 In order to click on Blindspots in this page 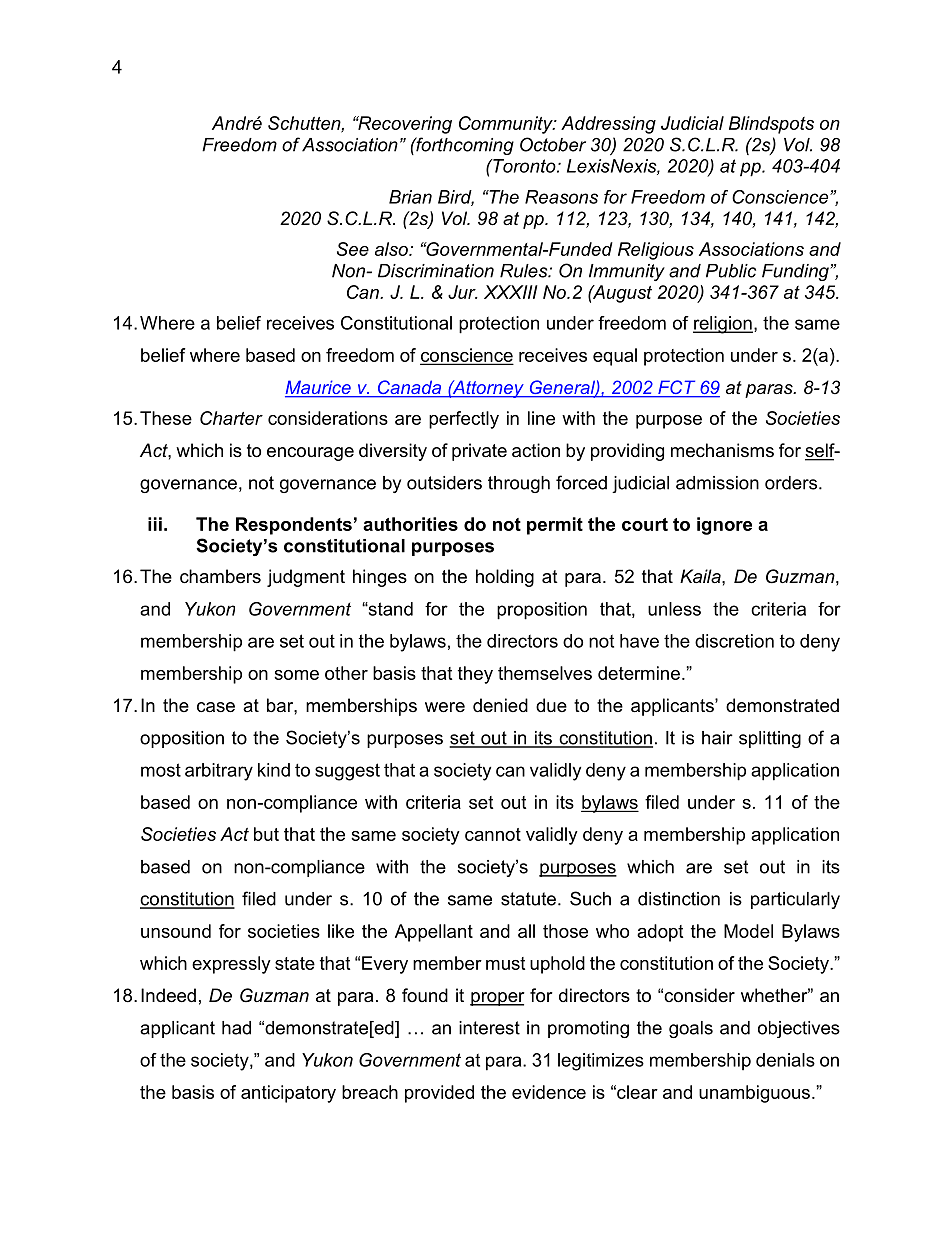, I will do `click(771, 125)`.
